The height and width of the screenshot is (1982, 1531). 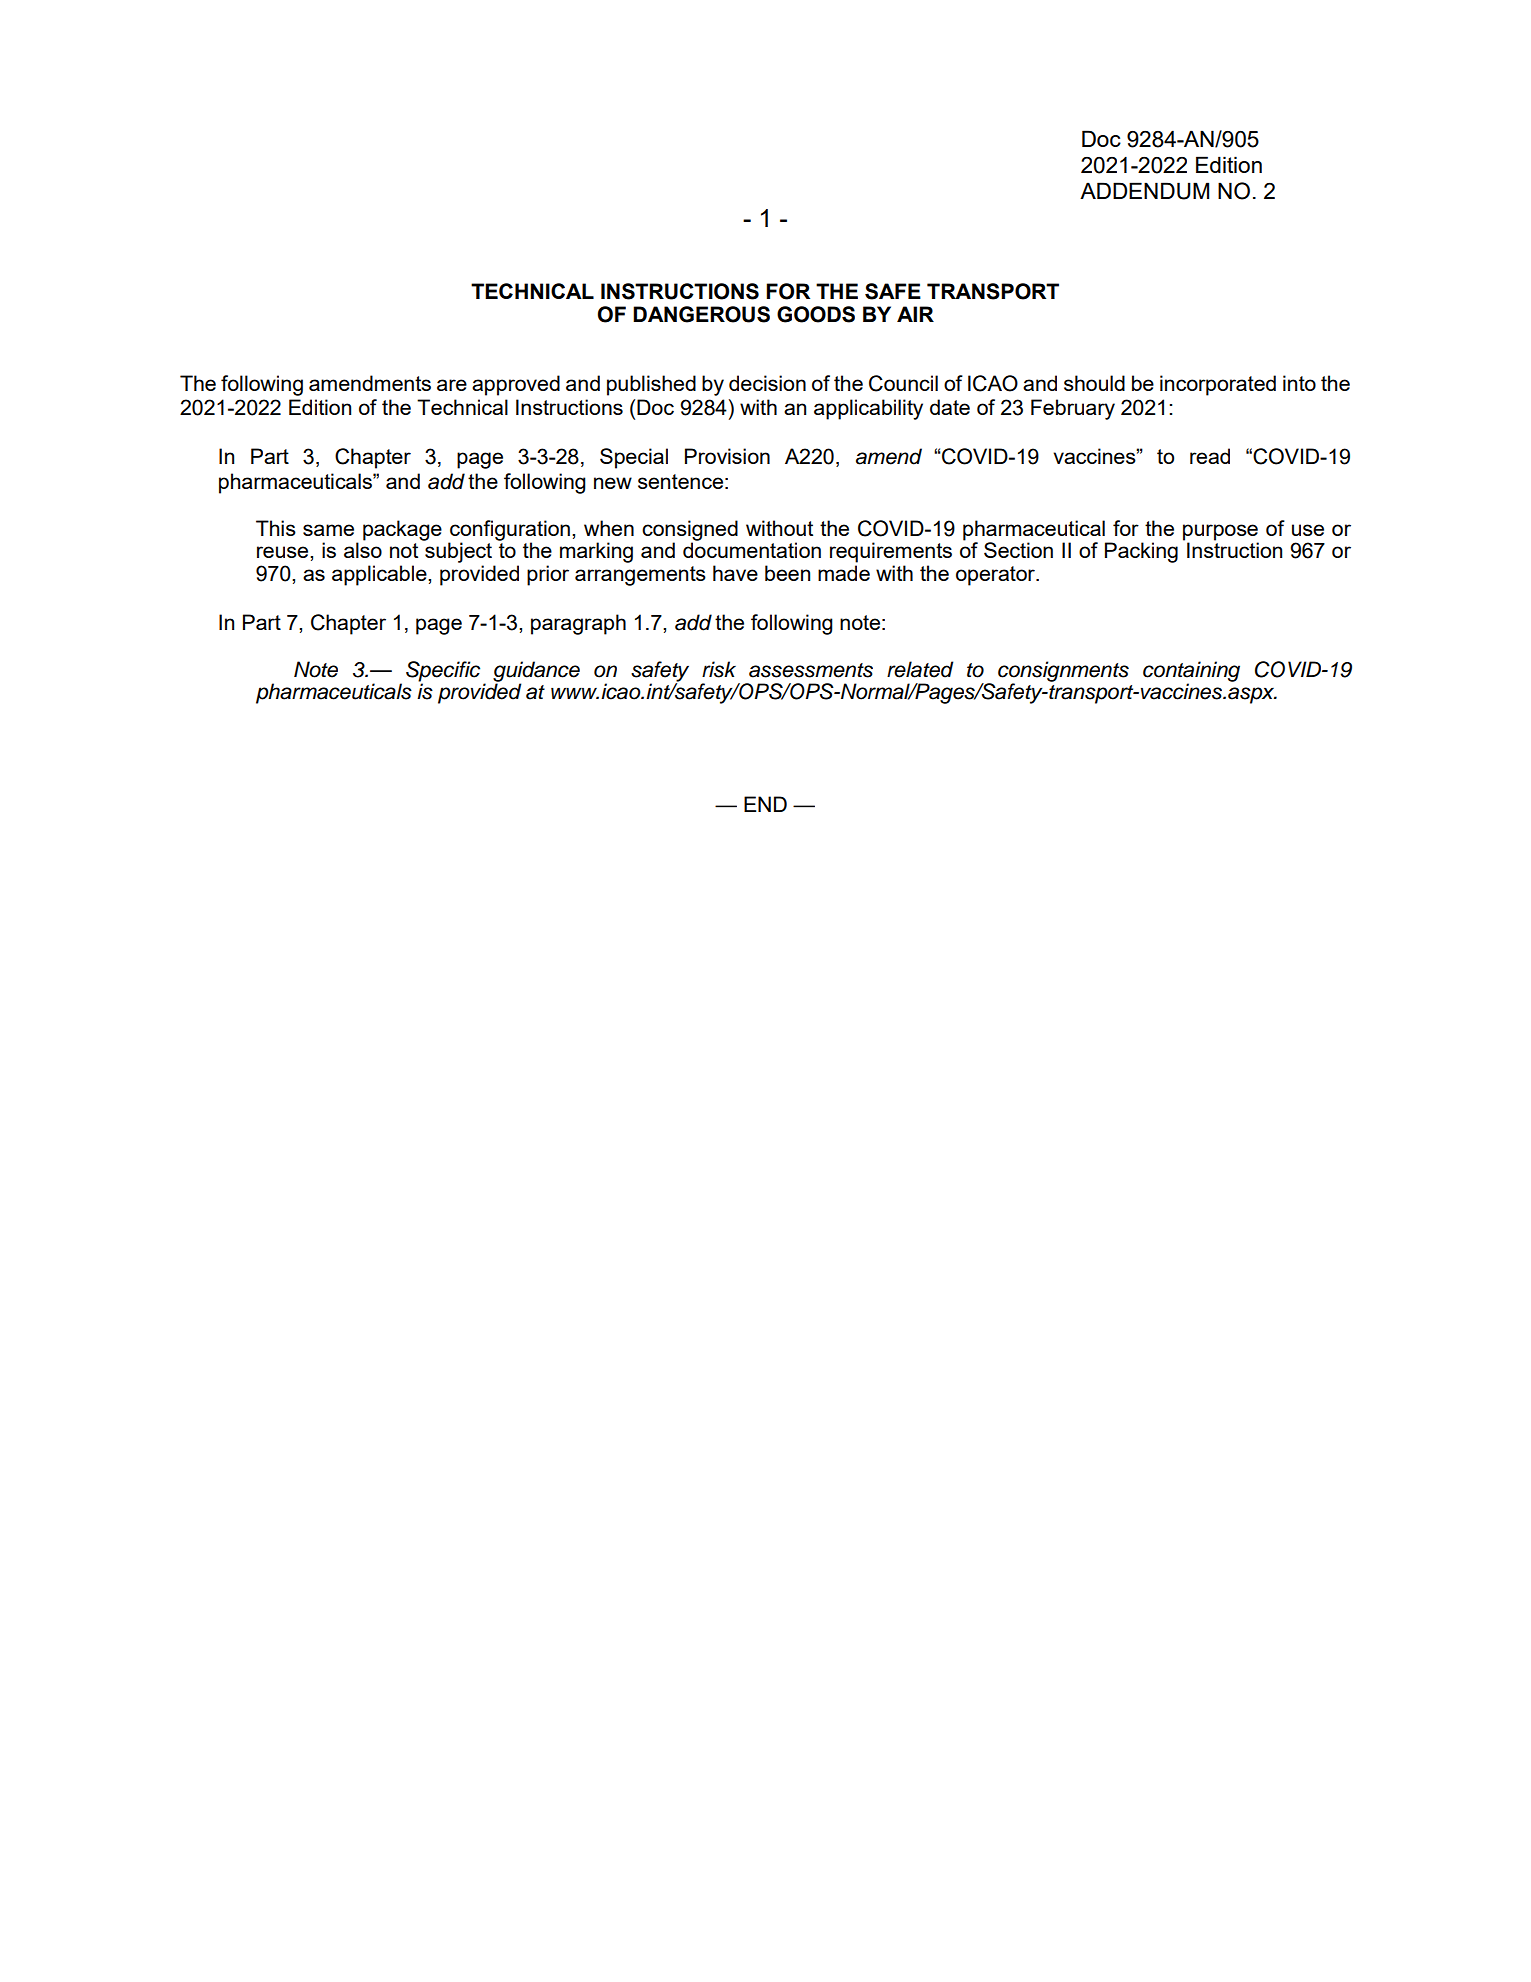 I want to click on package, so click(x=402, y=530).
